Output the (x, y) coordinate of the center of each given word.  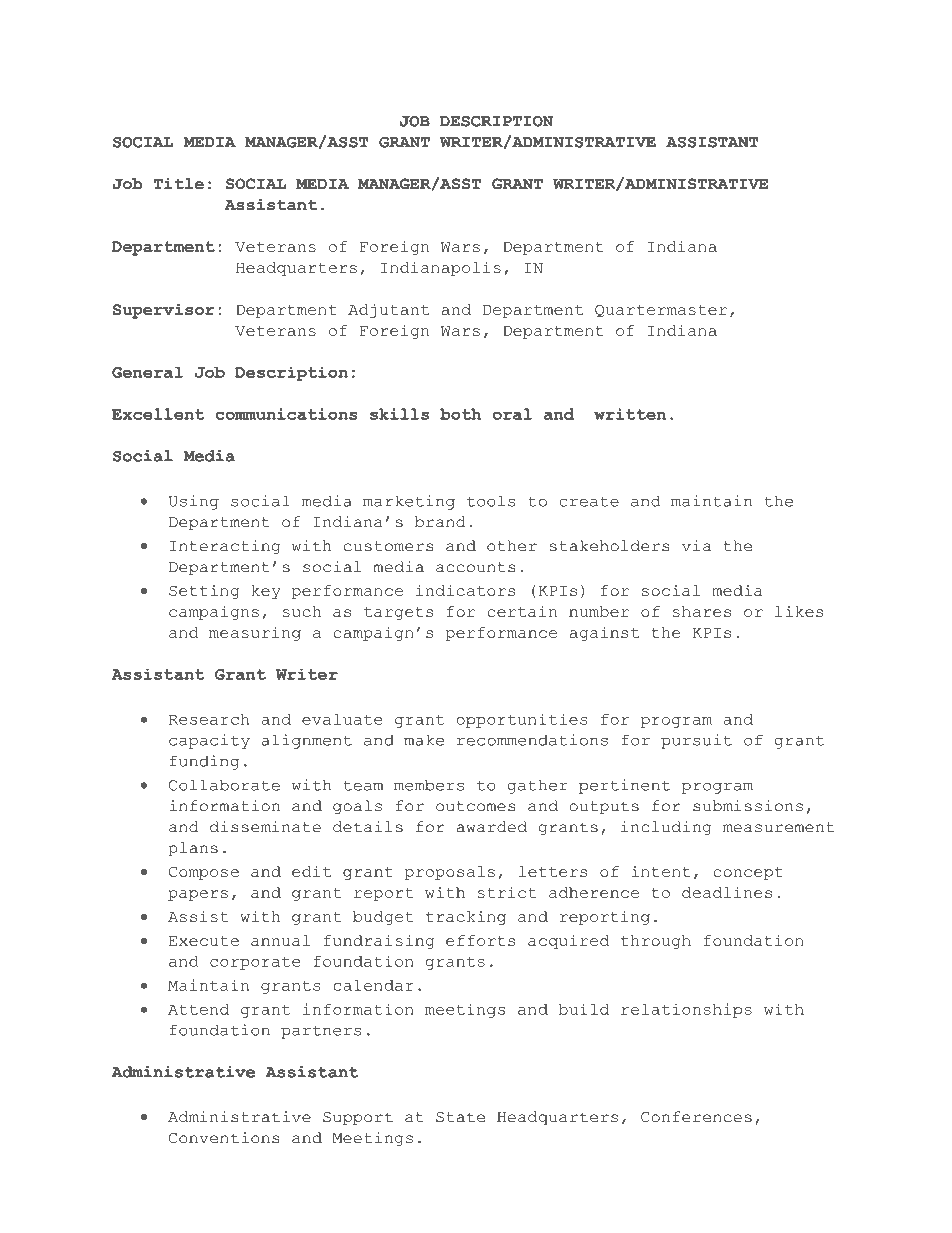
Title (178, 184)
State (460, 1117)
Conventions (224, 1138)
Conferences (696, 1117)
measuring (255, 634)
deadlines (727, 892)
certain (522, 611)
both (461, 414)
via (696, 546)
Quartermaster (661, 310)
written (630, 414)
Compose (204, 873)
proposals (450, 873)
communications (286, 414)
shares (701, 611)
